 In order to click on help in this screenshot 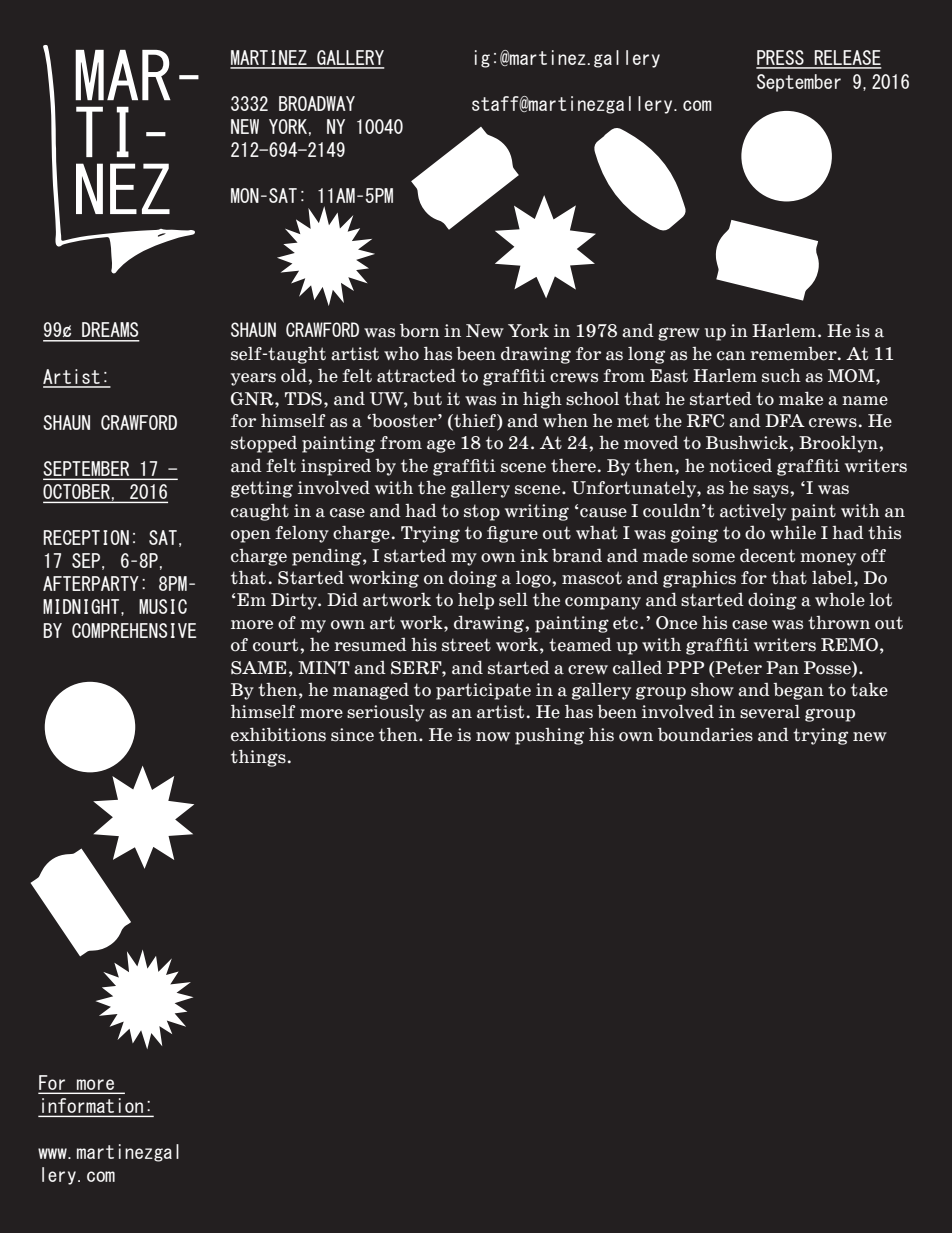, I will do `click(476, 601)`.
